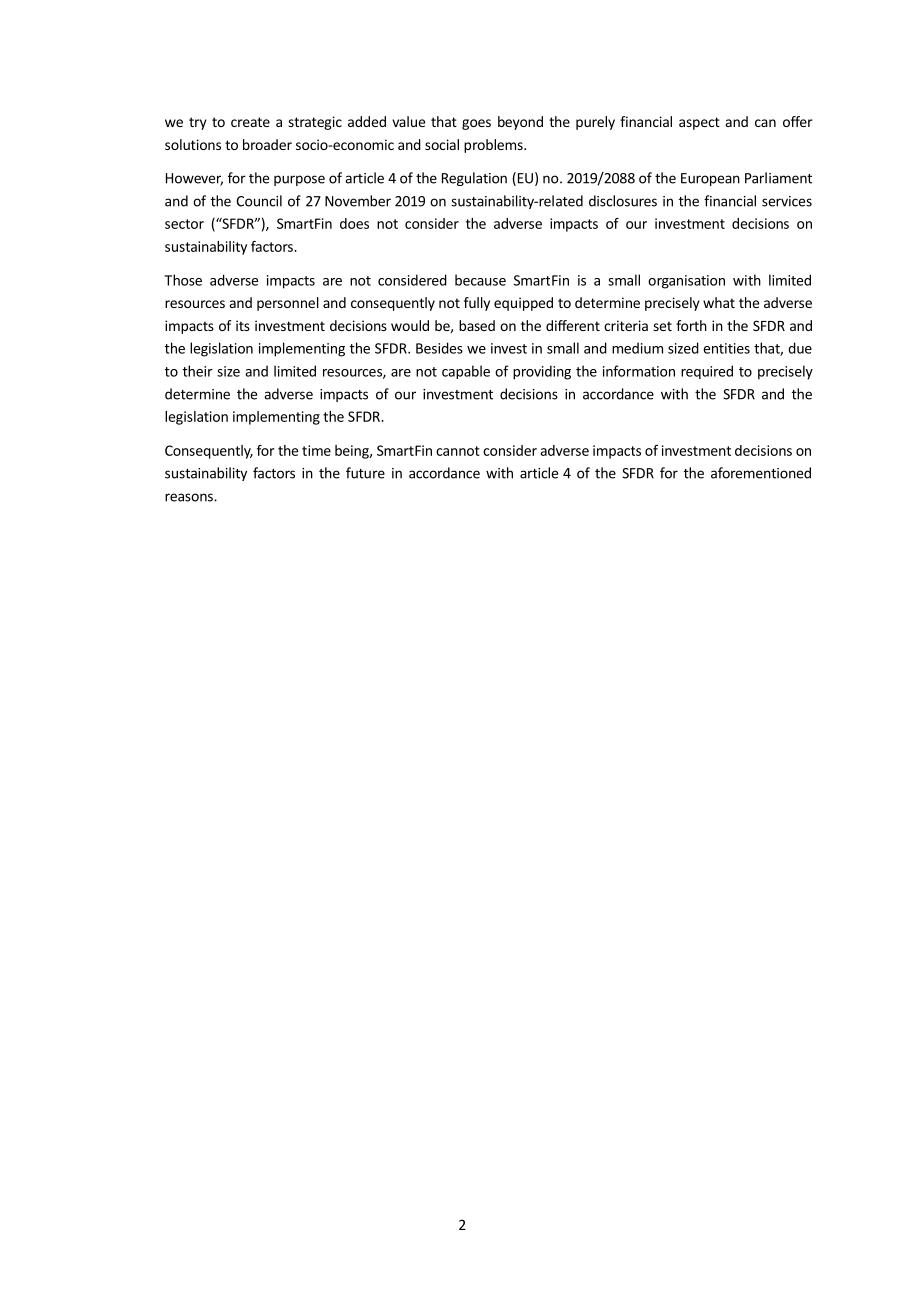 The width and height of the screenshot is (924, 1308). I want to click on reasons, so click(190, 497).
